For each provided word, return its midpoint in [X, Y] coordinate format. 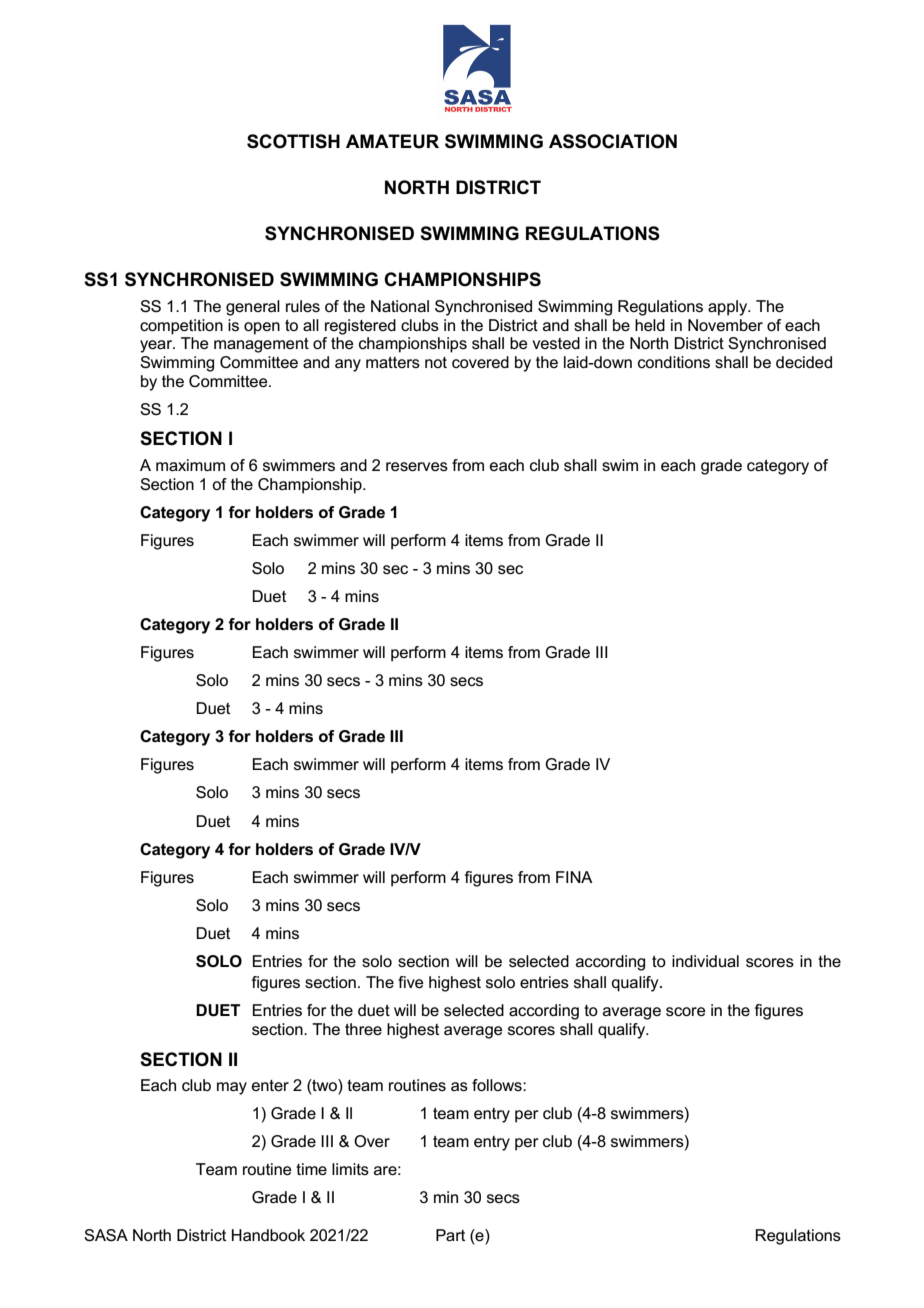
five [411, 982]
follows [498, 1085]
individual [705, 961]
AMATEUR [392, 141]
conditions [674, 362]
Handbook [268, 1235]
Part [450, 1235]
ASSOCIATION [613, 141]
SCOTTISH [293, 141]
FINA [574, 877]
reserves [417, 466]
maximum [190, 465]
